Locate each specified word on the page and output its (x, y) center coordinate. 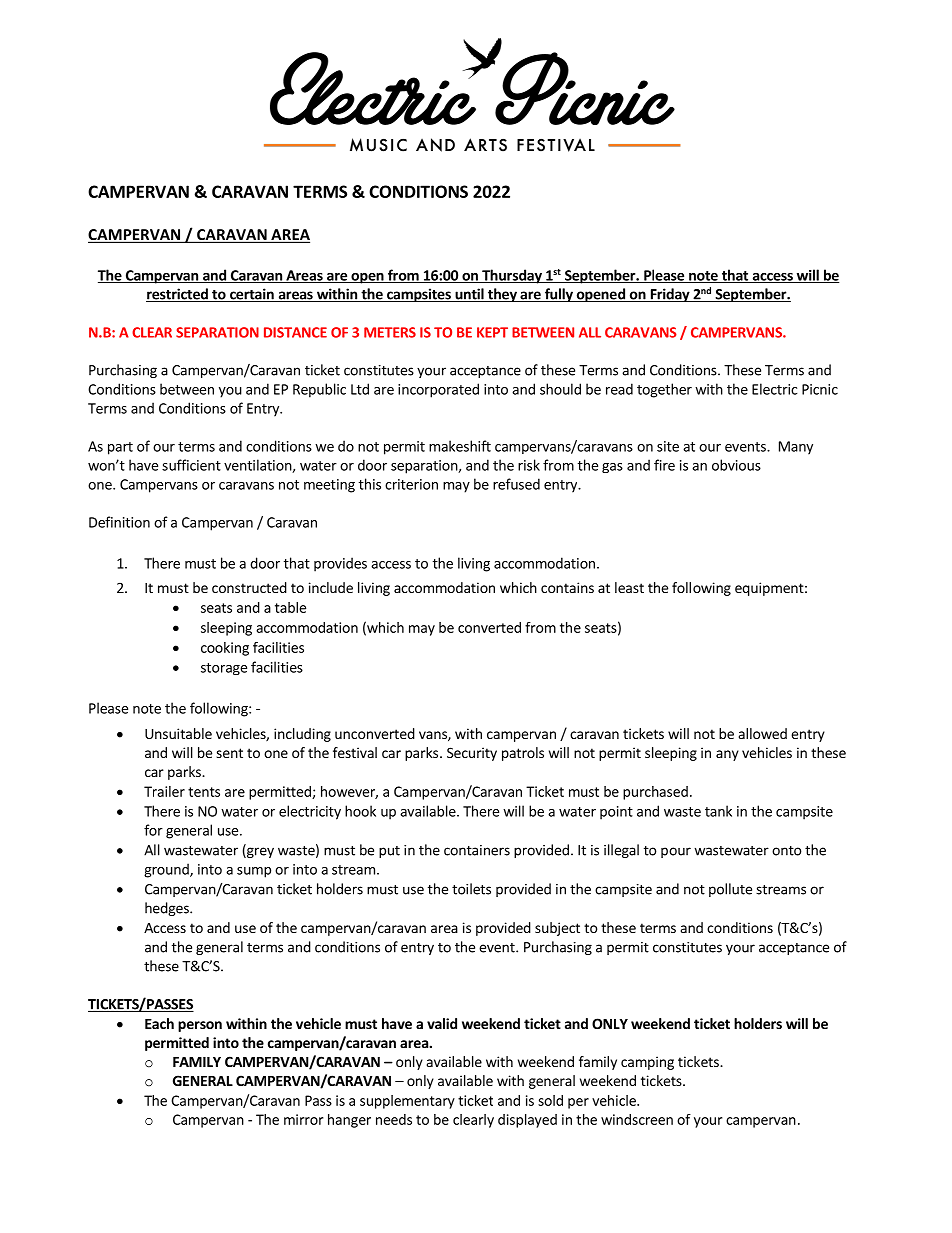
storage (224, 669)
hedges (168, 909)
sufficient (191, 465)
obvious (736, 465)
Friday (670, 295)
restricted (178, 295)
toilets (471, 889)
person (200, 1026)
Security (472, 754)
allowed (763, 733)
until (469, 295)
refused (516, 484)
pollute (730, 890)
